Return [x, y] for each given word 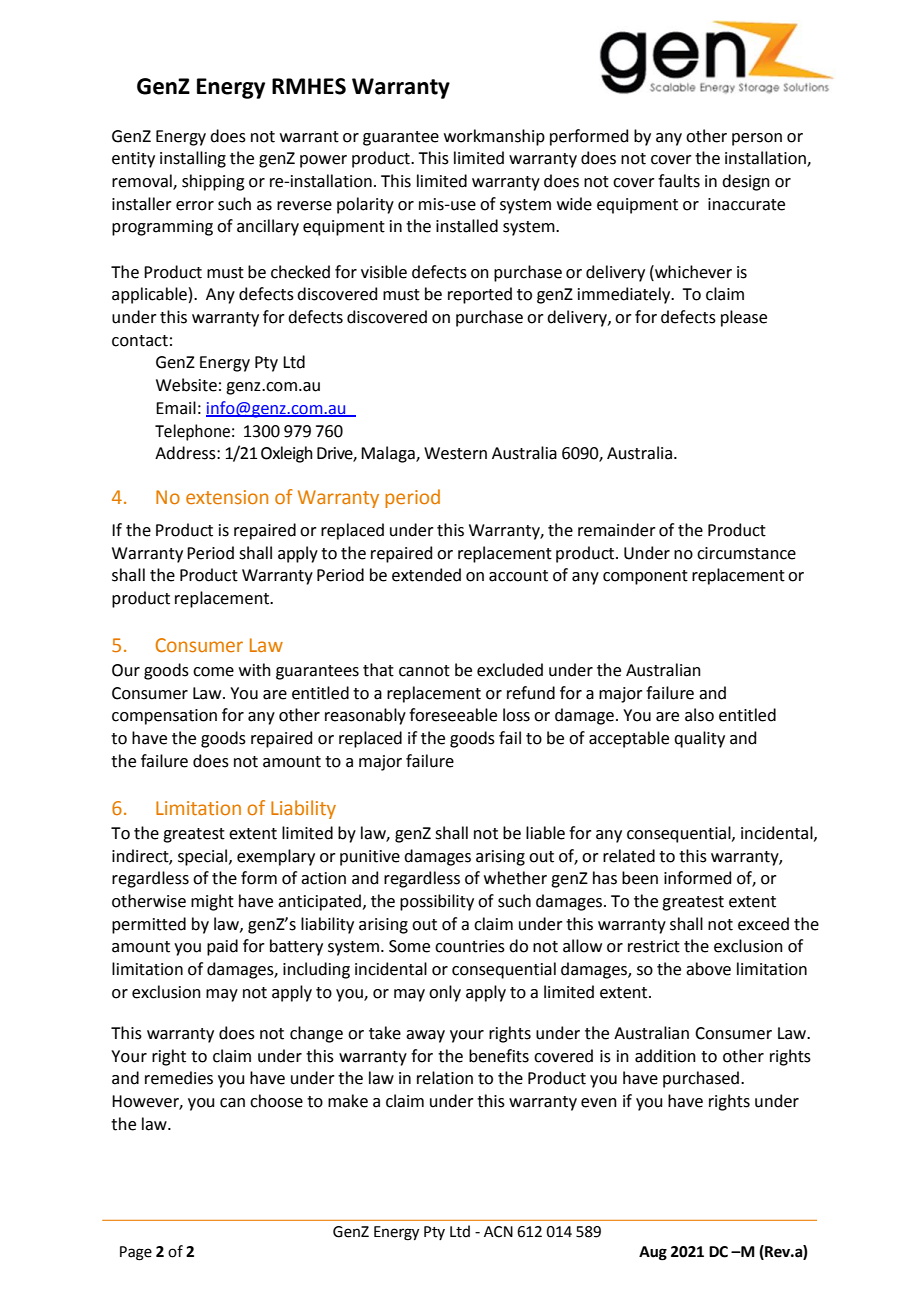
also [699, 715]
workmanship [494, 137]
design [746, 182]
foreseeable [453, 715]
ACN [498, 1232]
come [213, 672]
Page [136, 1253]
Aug [653, 1253]
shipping [213, 182]
